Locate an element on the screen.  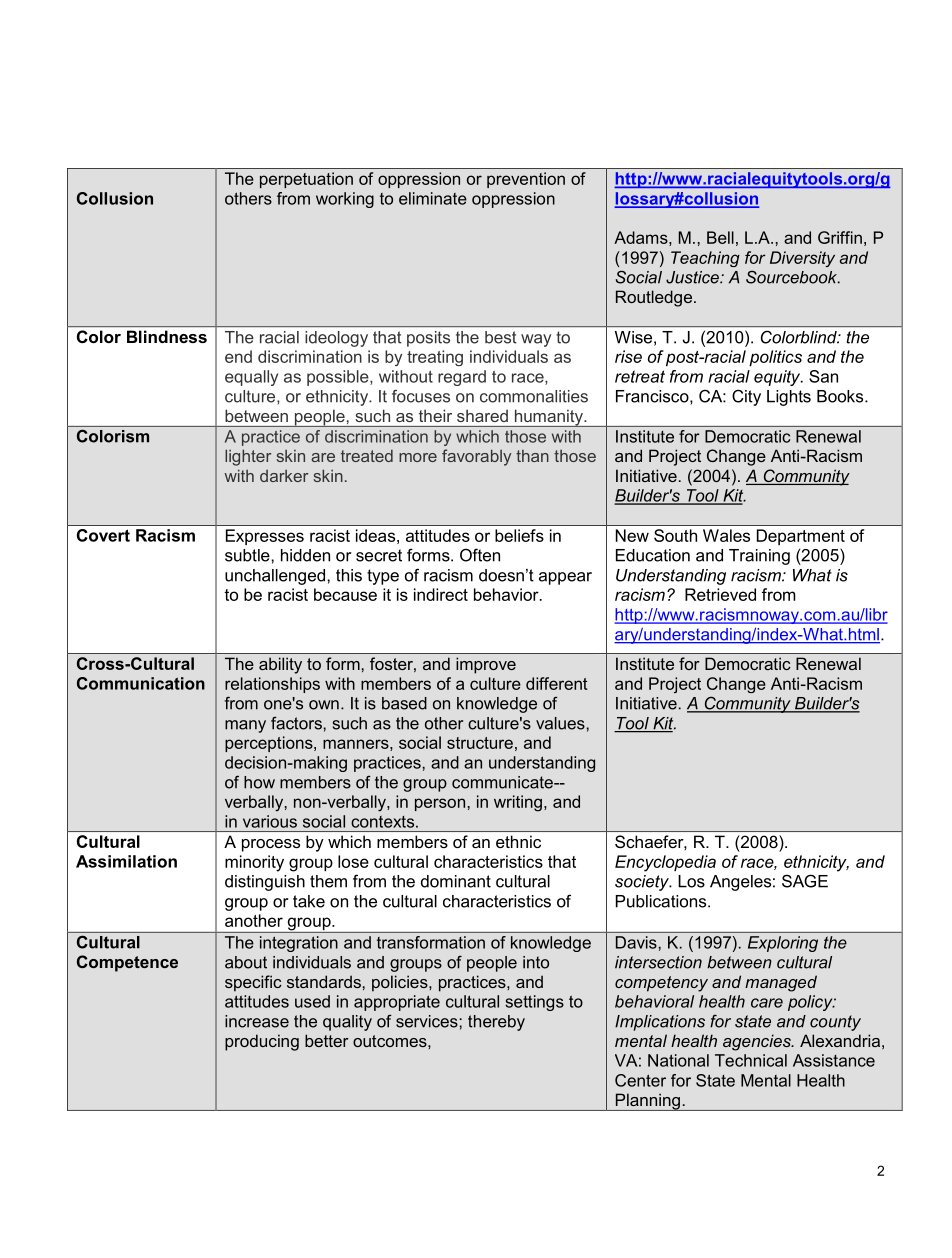
eliminate is located at coordinates (433, 198).
